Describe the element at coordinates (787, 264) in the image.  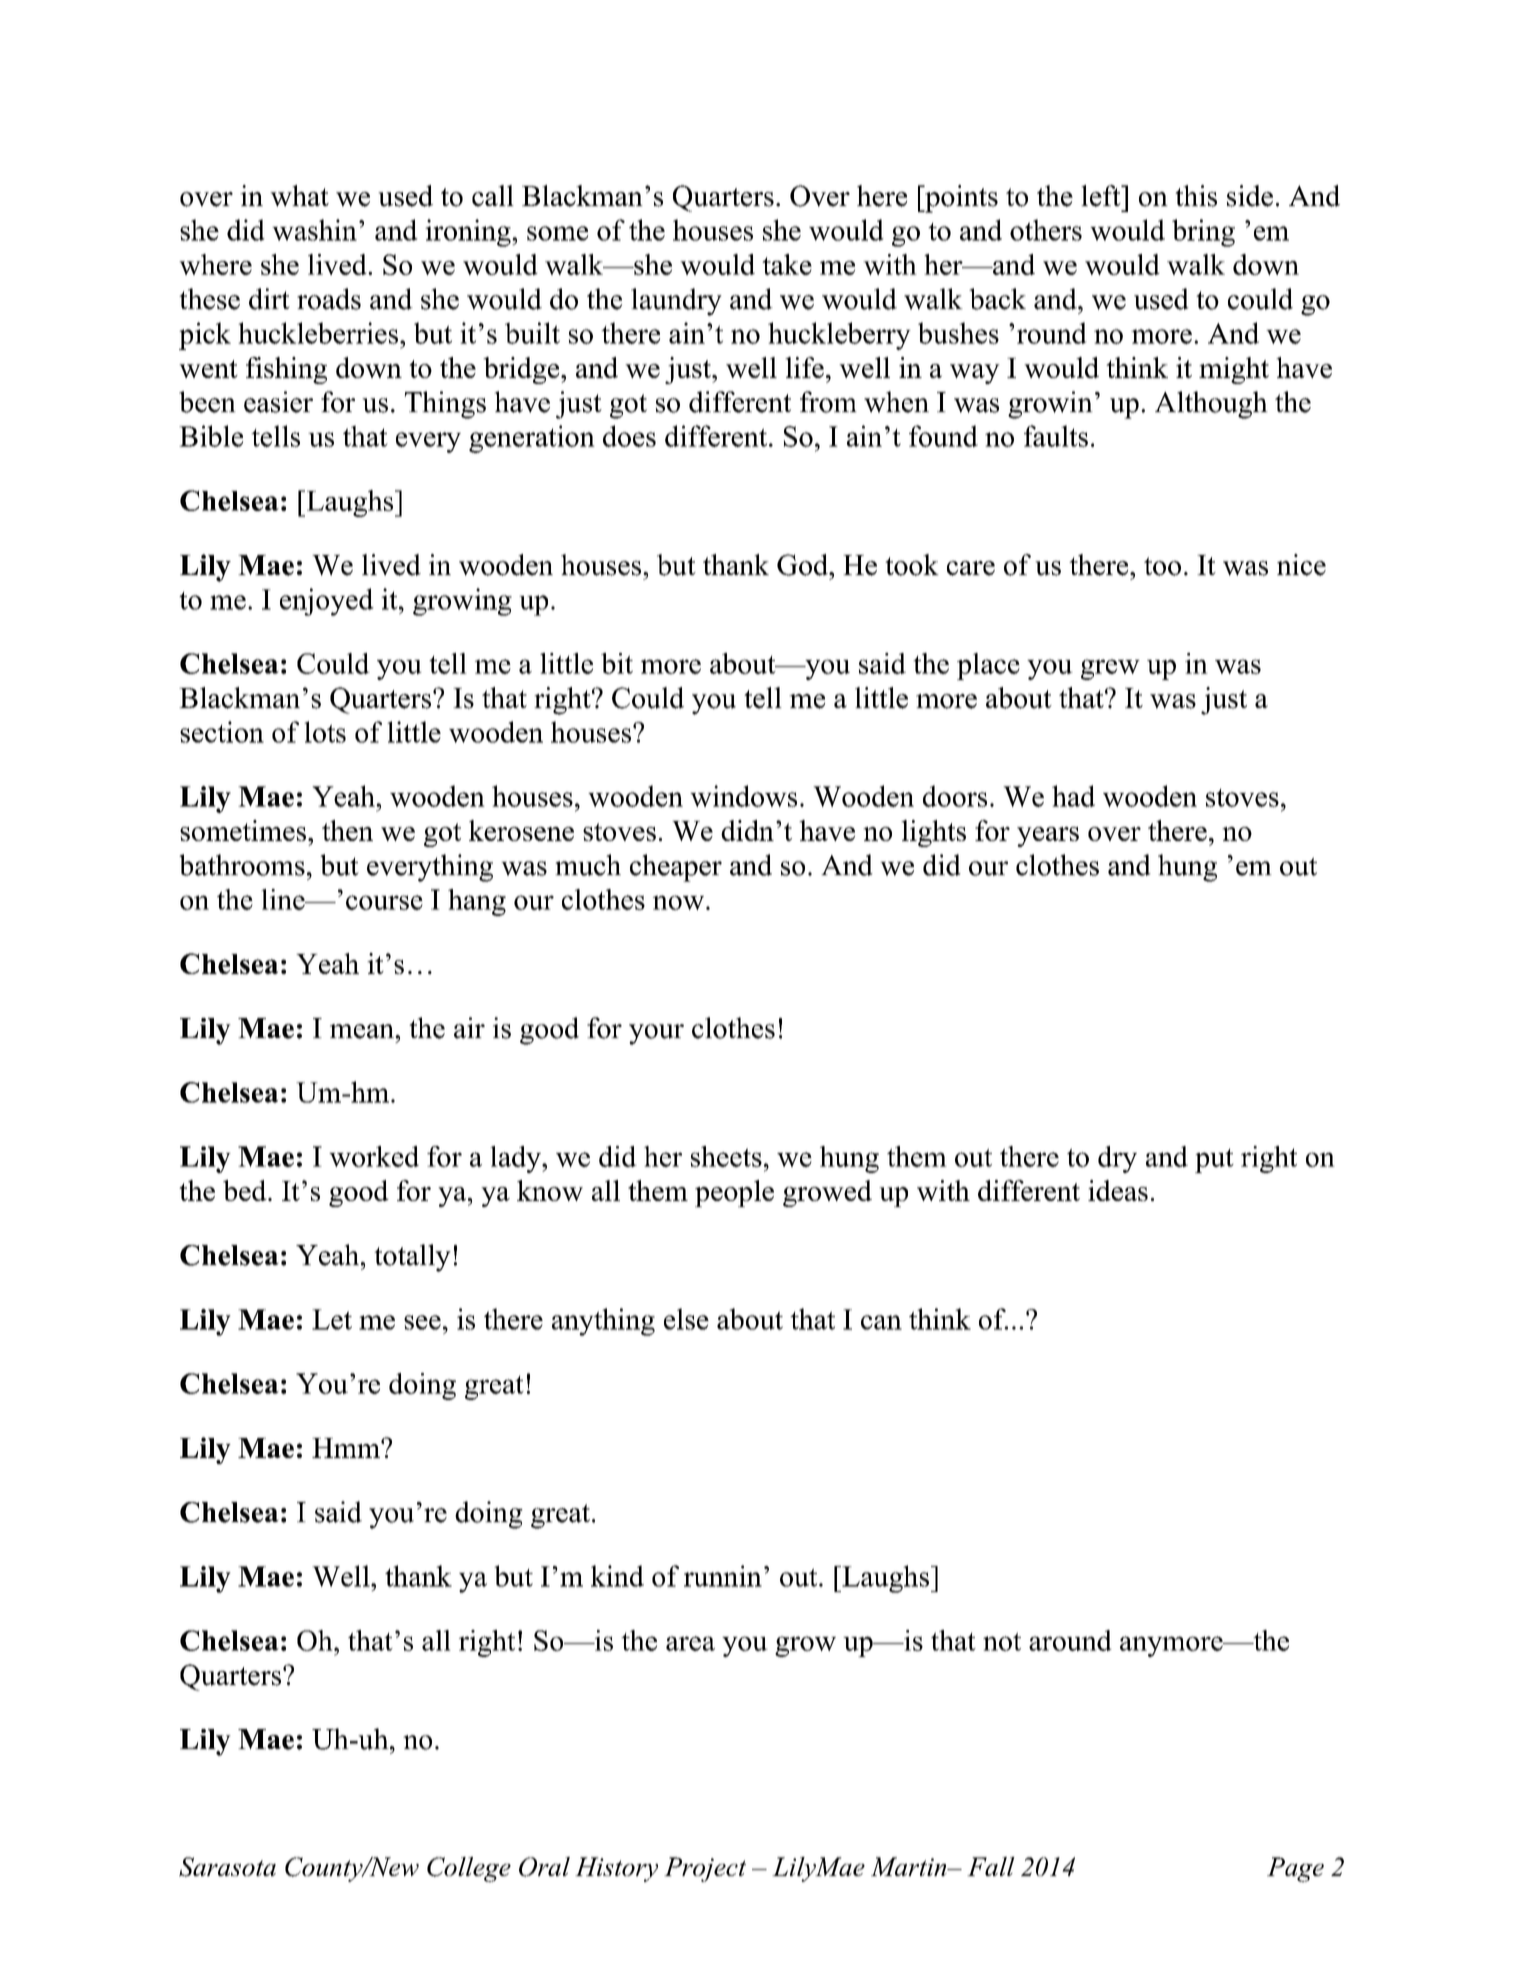
I see `take` at that location.
